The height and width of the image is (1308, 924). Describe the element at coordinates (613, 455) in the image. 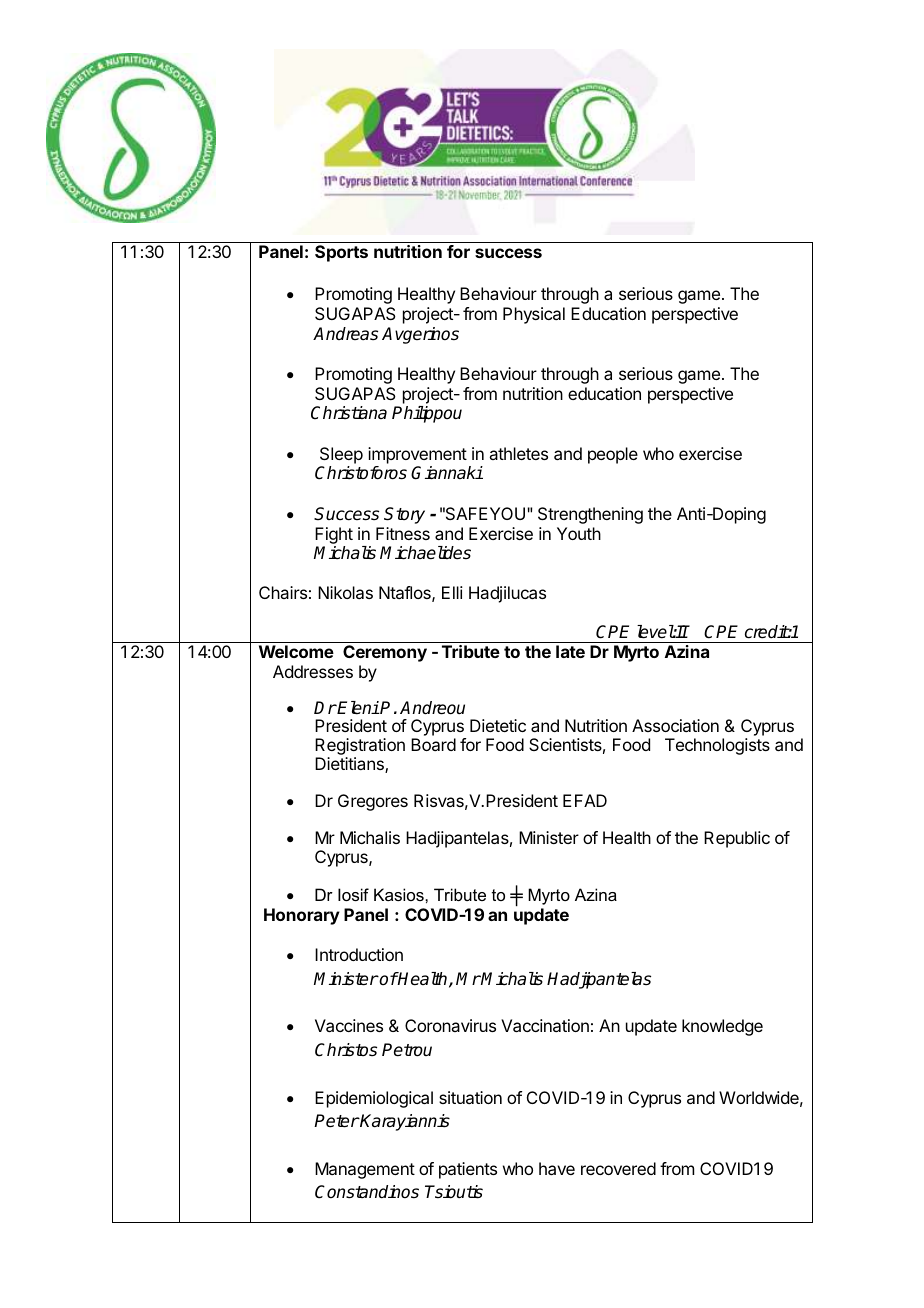

I see `people` at that location.
